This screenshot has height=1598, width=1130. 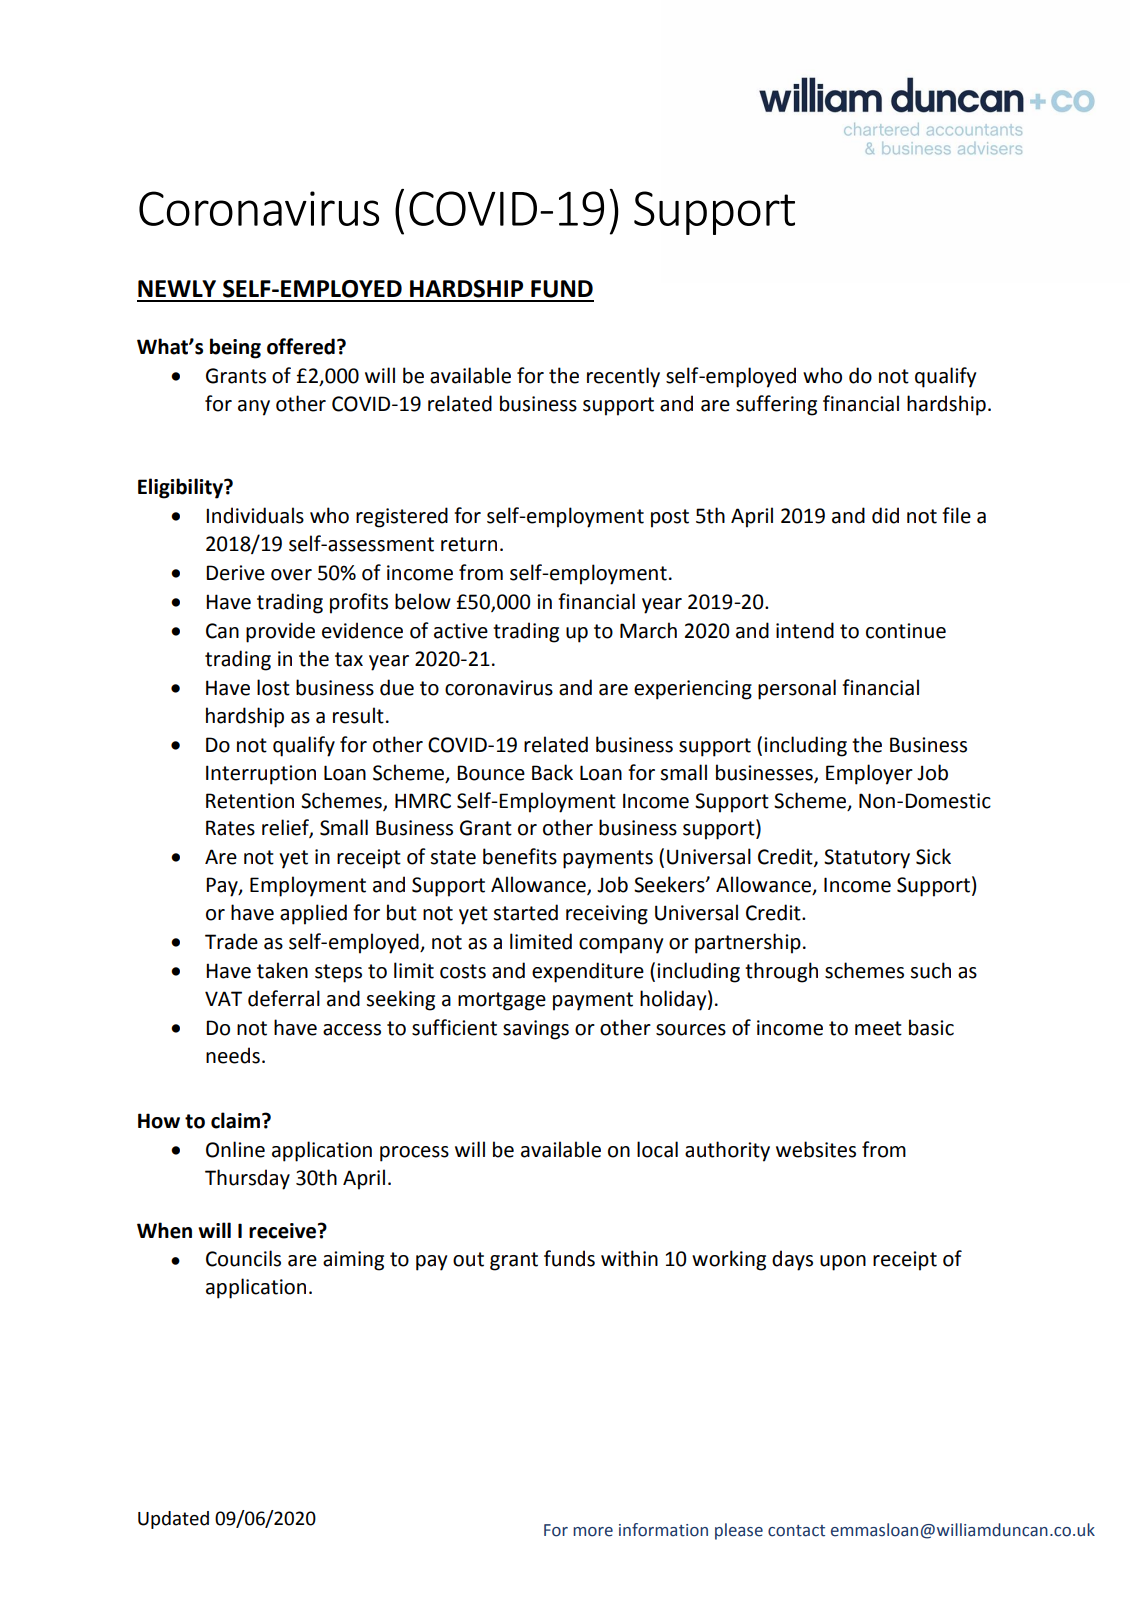 What do you see at coordinates (796, 1531) in the screenshot?
I see `contact` at bounding box center [796, 1531].
